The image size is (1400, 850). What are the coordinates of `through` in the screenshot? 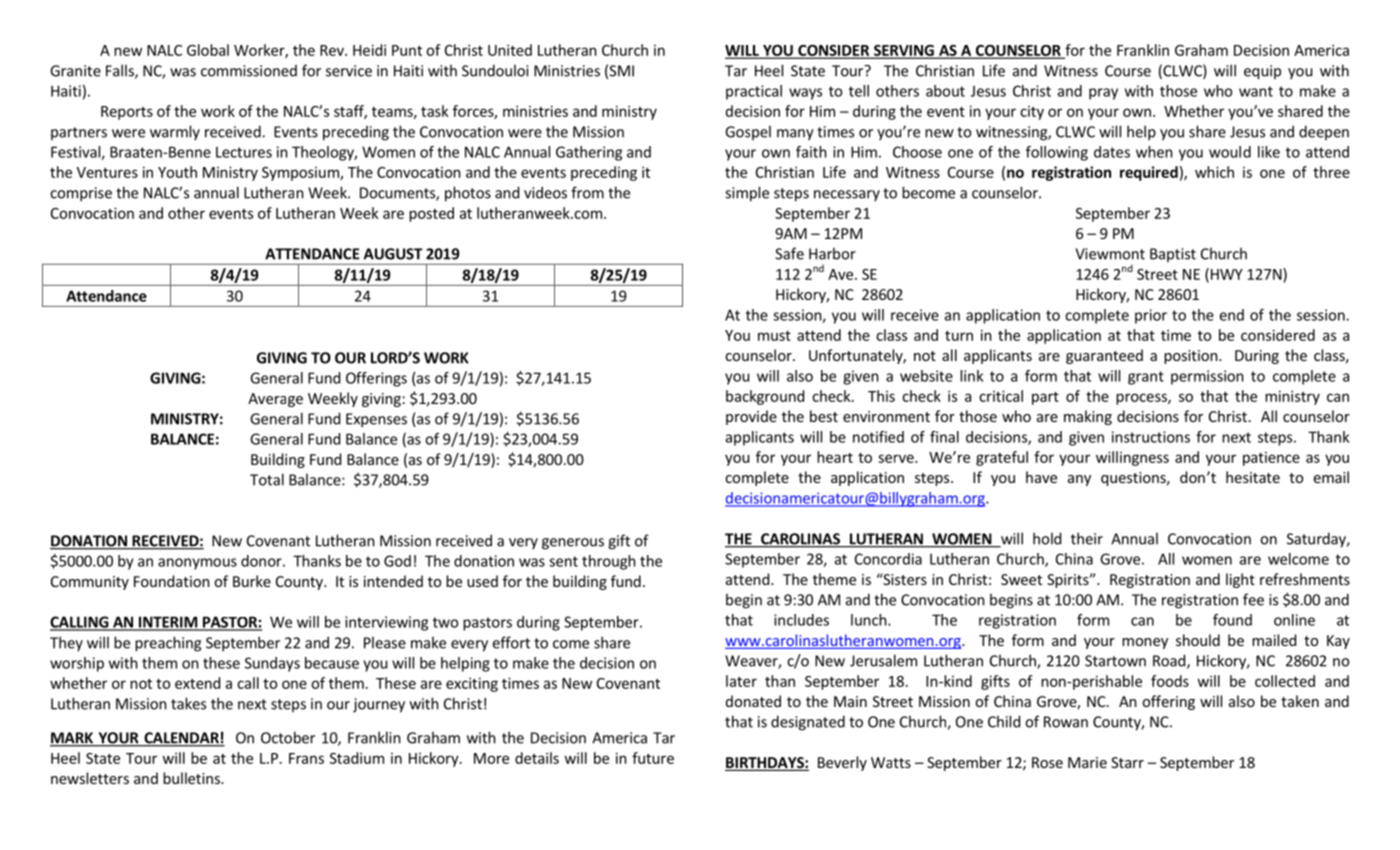 It's located at (609, 562).
